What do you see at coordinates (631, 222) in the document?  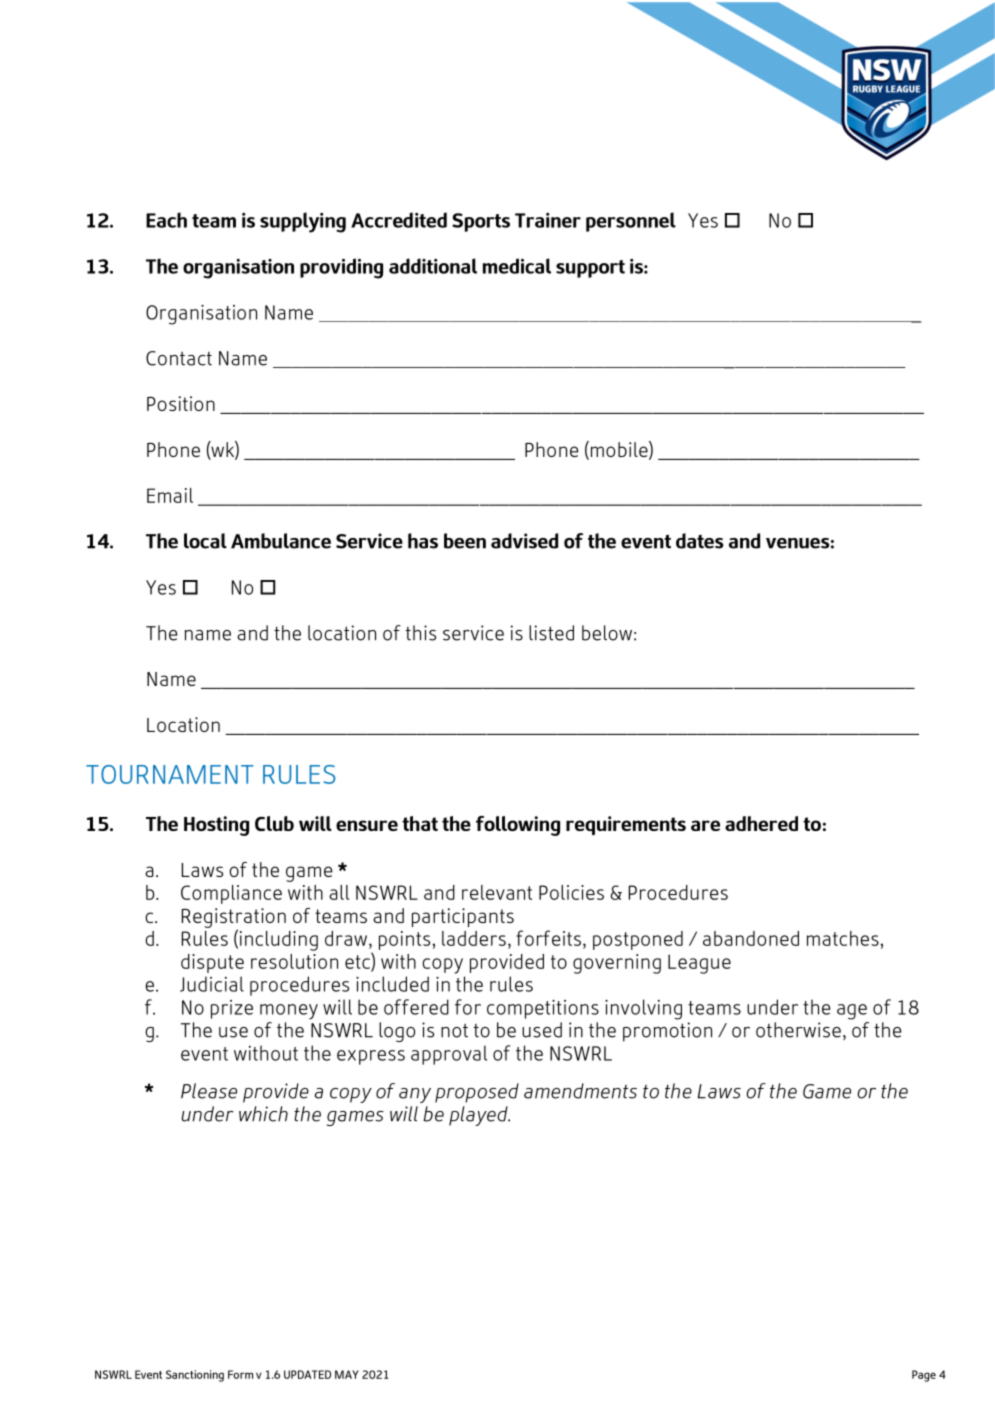 I see `personnel` at bounding box center [631, 222].
